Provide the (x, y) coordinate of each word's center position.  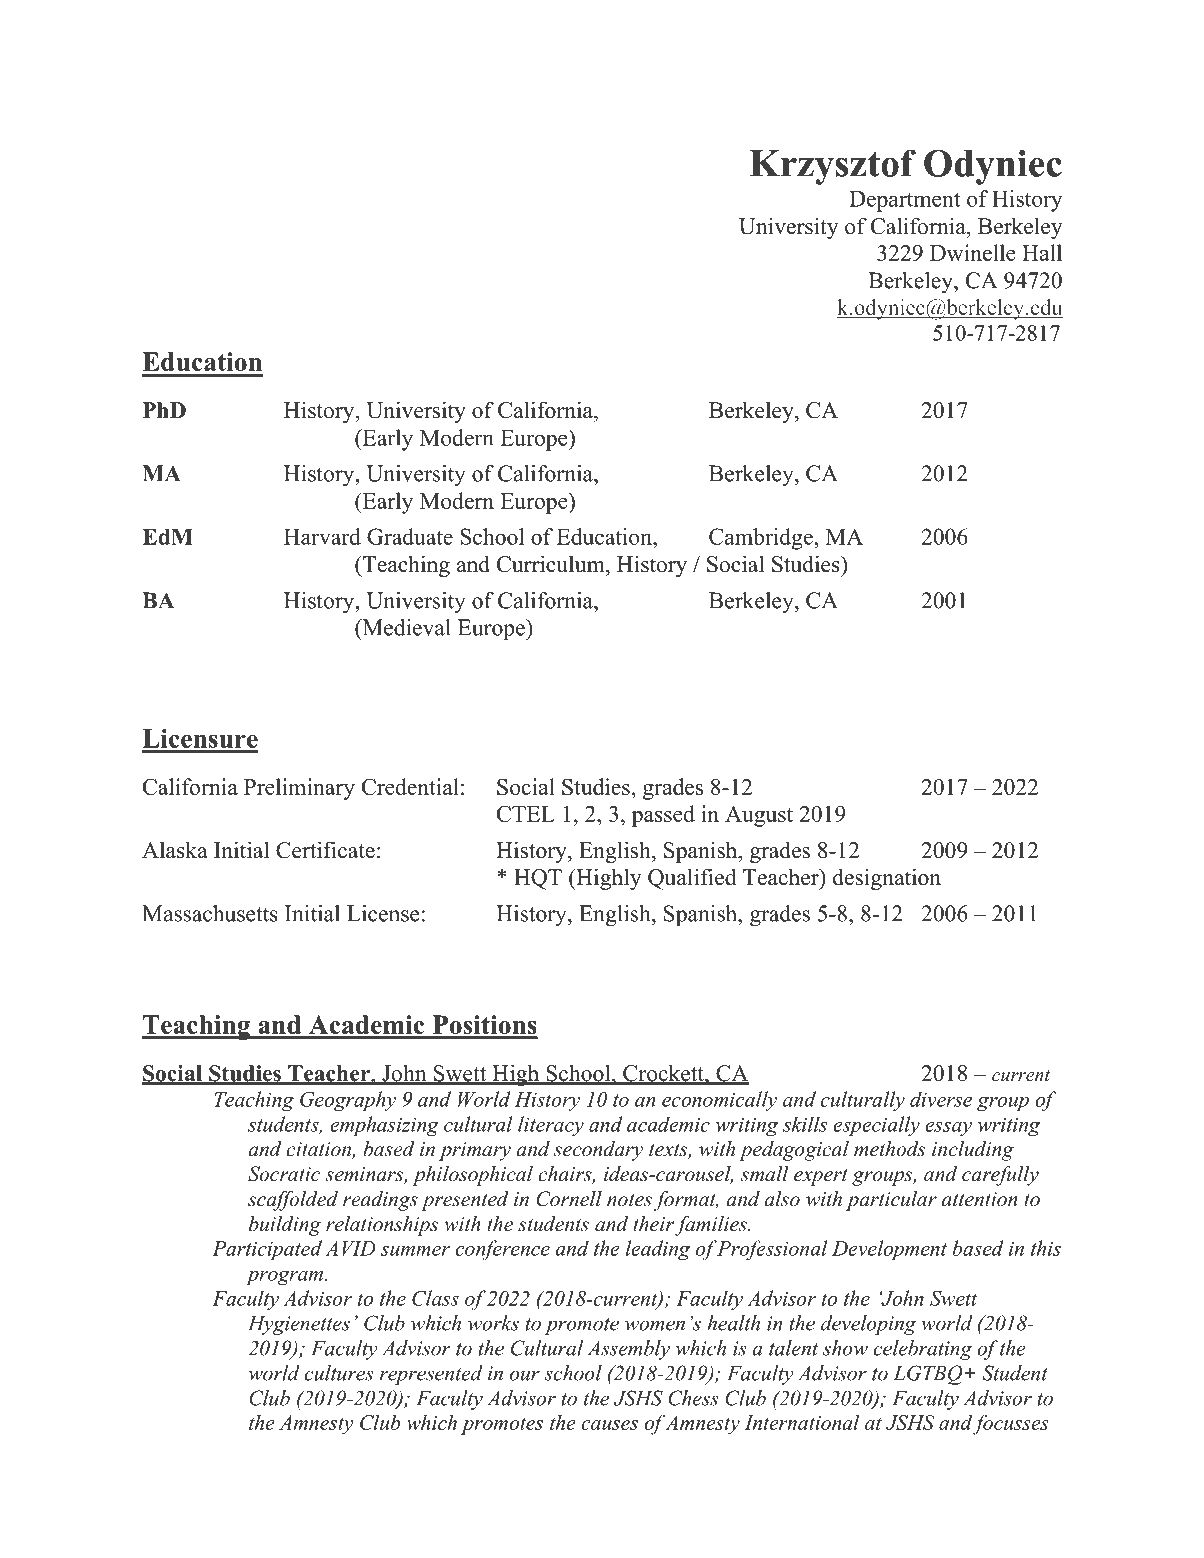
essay (948, 1129)
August (759, 816)
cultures (339, 1373)
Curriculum (552, 564)
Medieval (405, 627)
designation (887, 879)
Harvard (322, 536)
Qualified (692, 879)
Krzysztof (833, 167)
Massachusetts (210, 913)
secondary (598, 1151)
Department (904, 201)
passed (663, 816)
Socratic (284, 1174)
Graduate (410, 536)
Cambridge (761, 539)
